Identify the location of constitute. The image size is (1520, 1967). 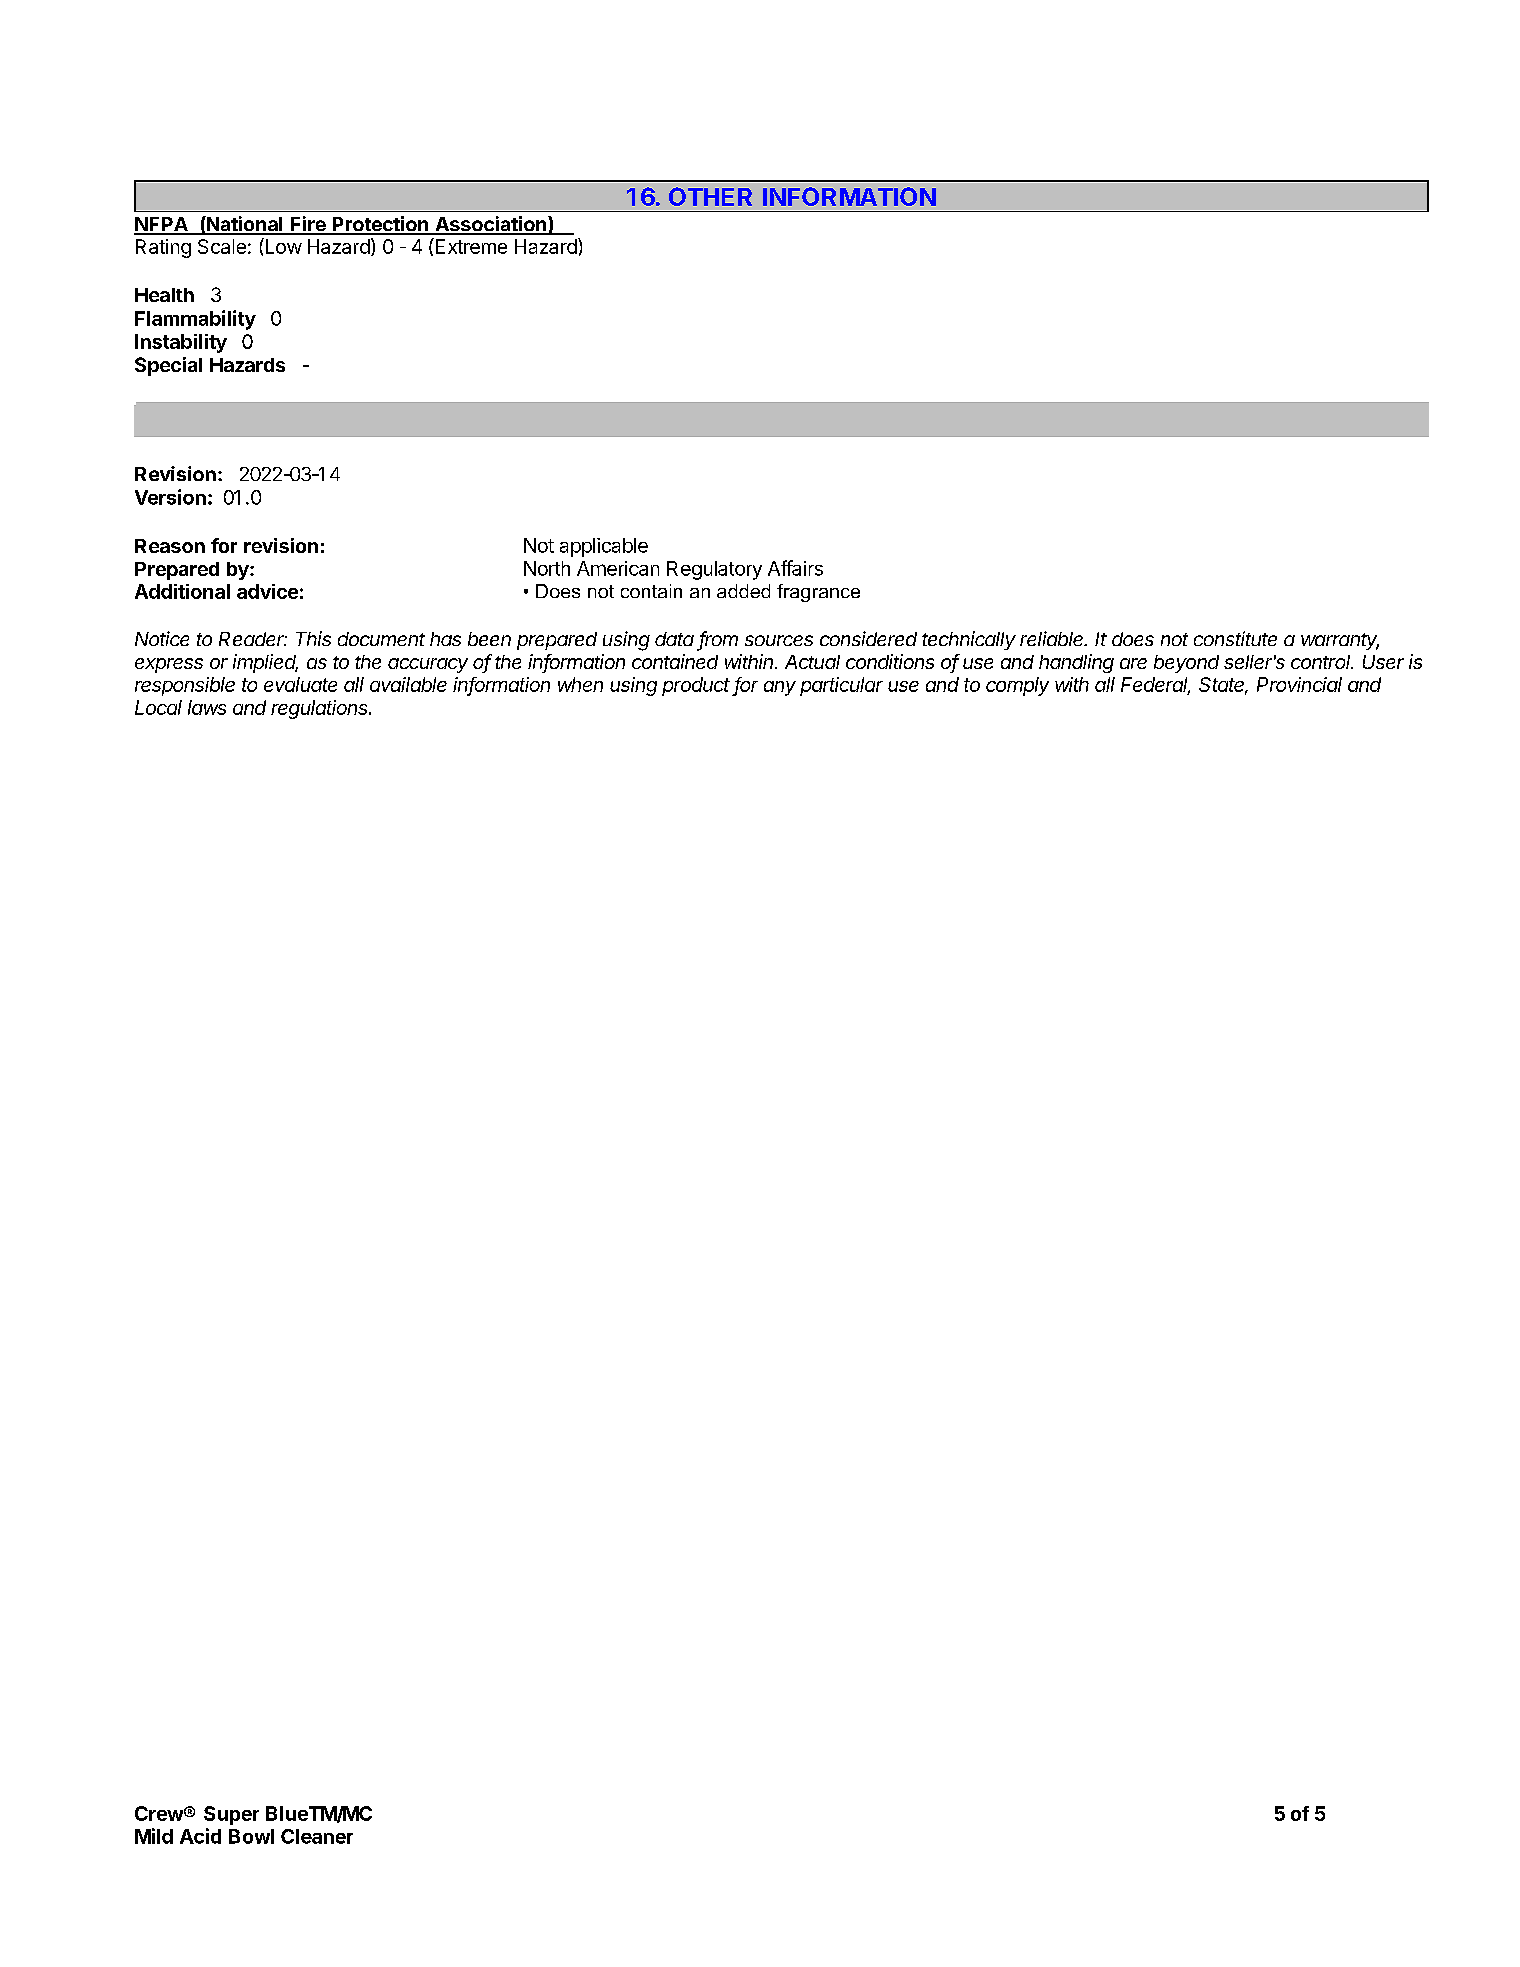
(1235, 638).
